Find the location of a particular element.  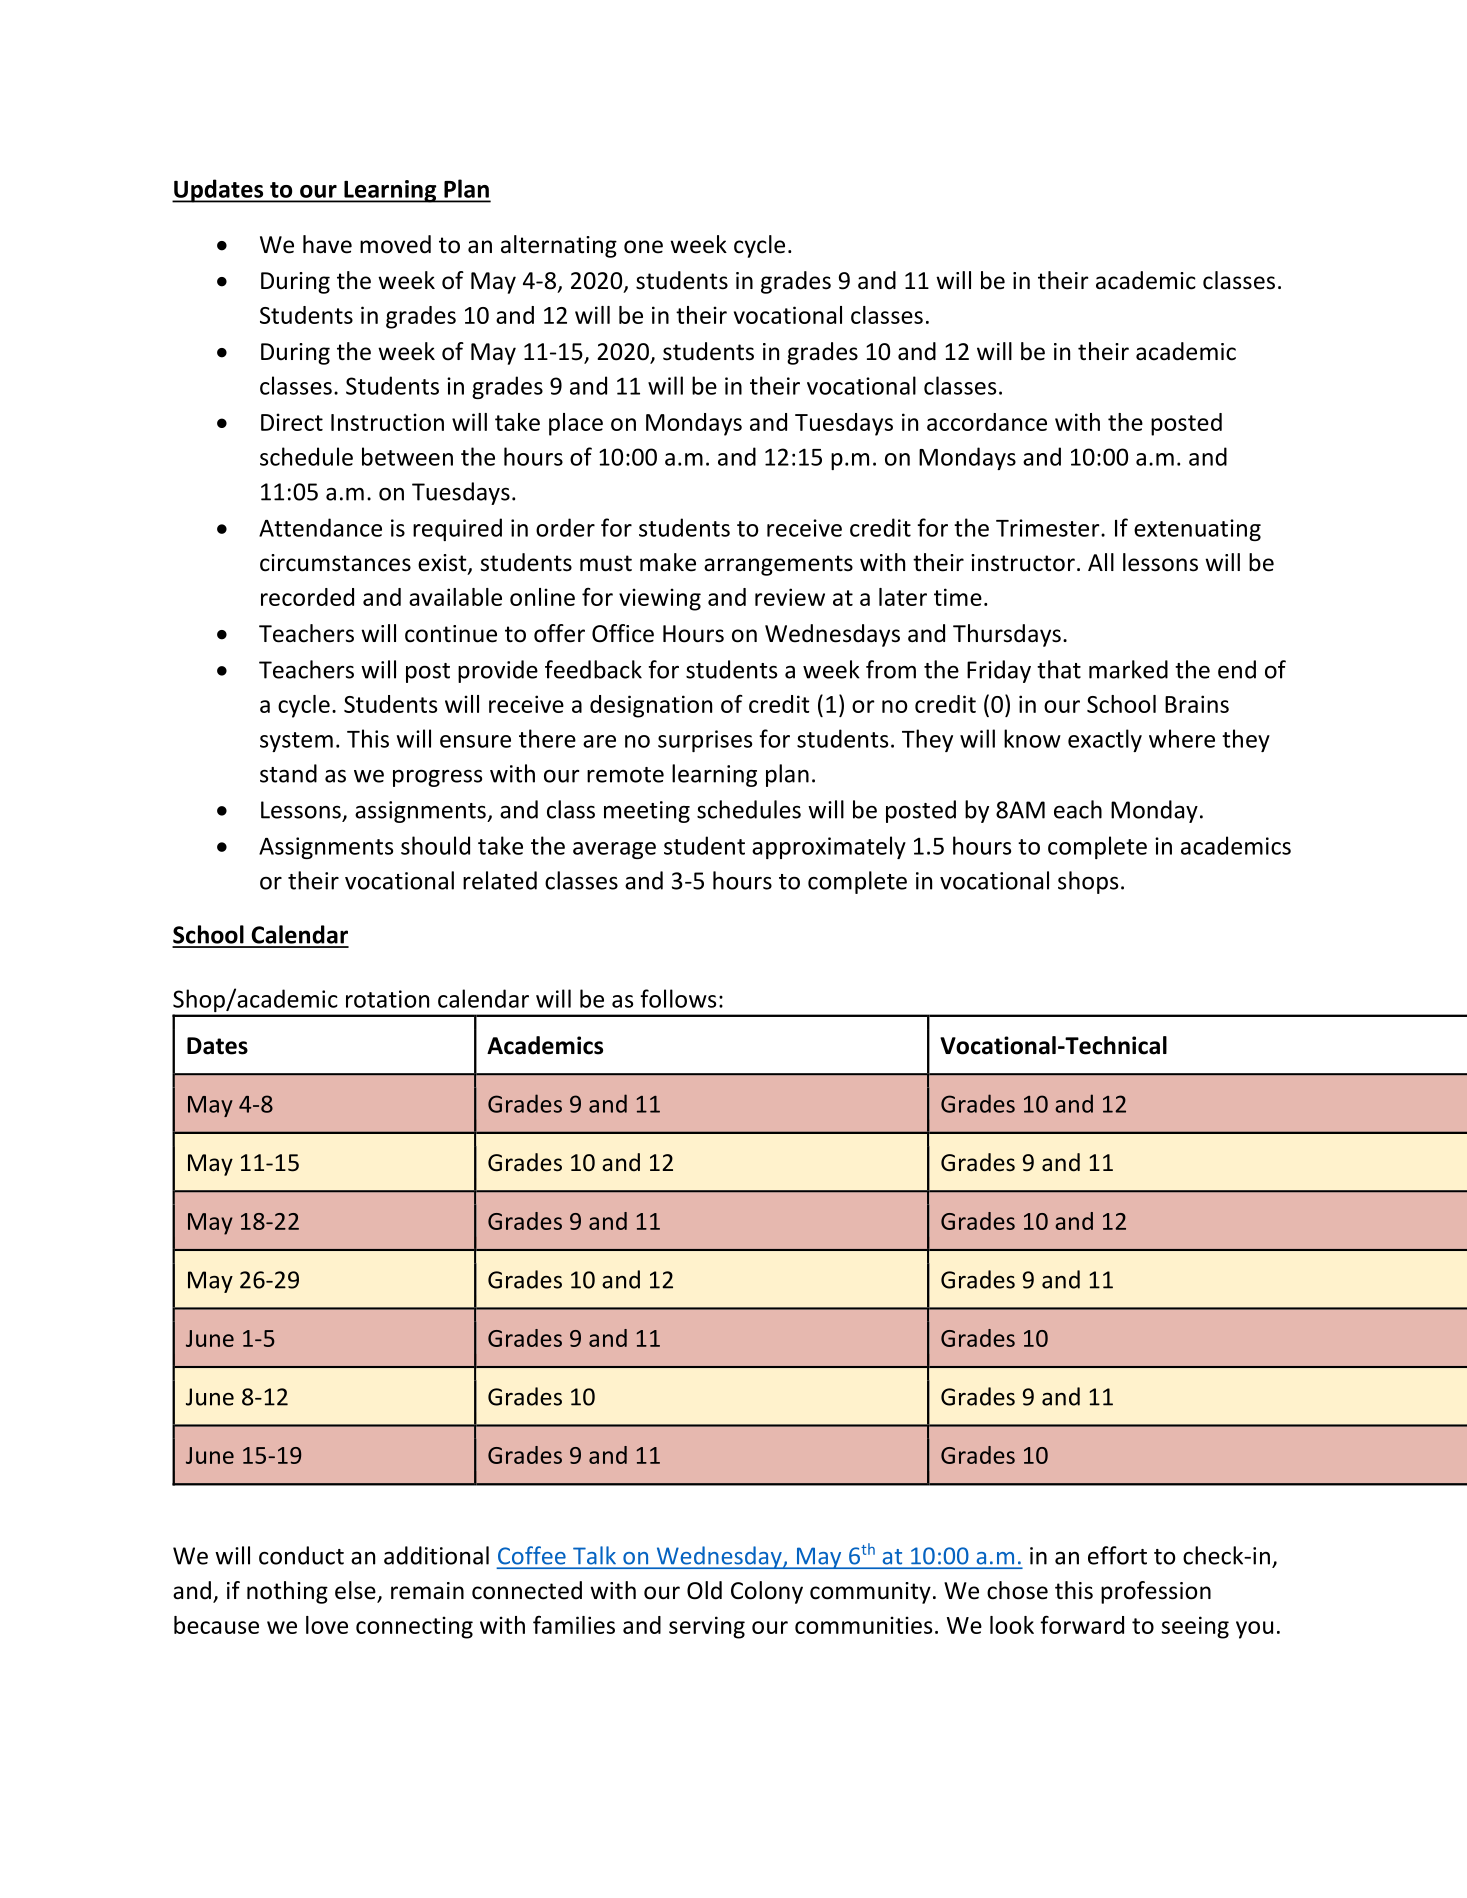

accordance is located at coordinates (987, 422).
